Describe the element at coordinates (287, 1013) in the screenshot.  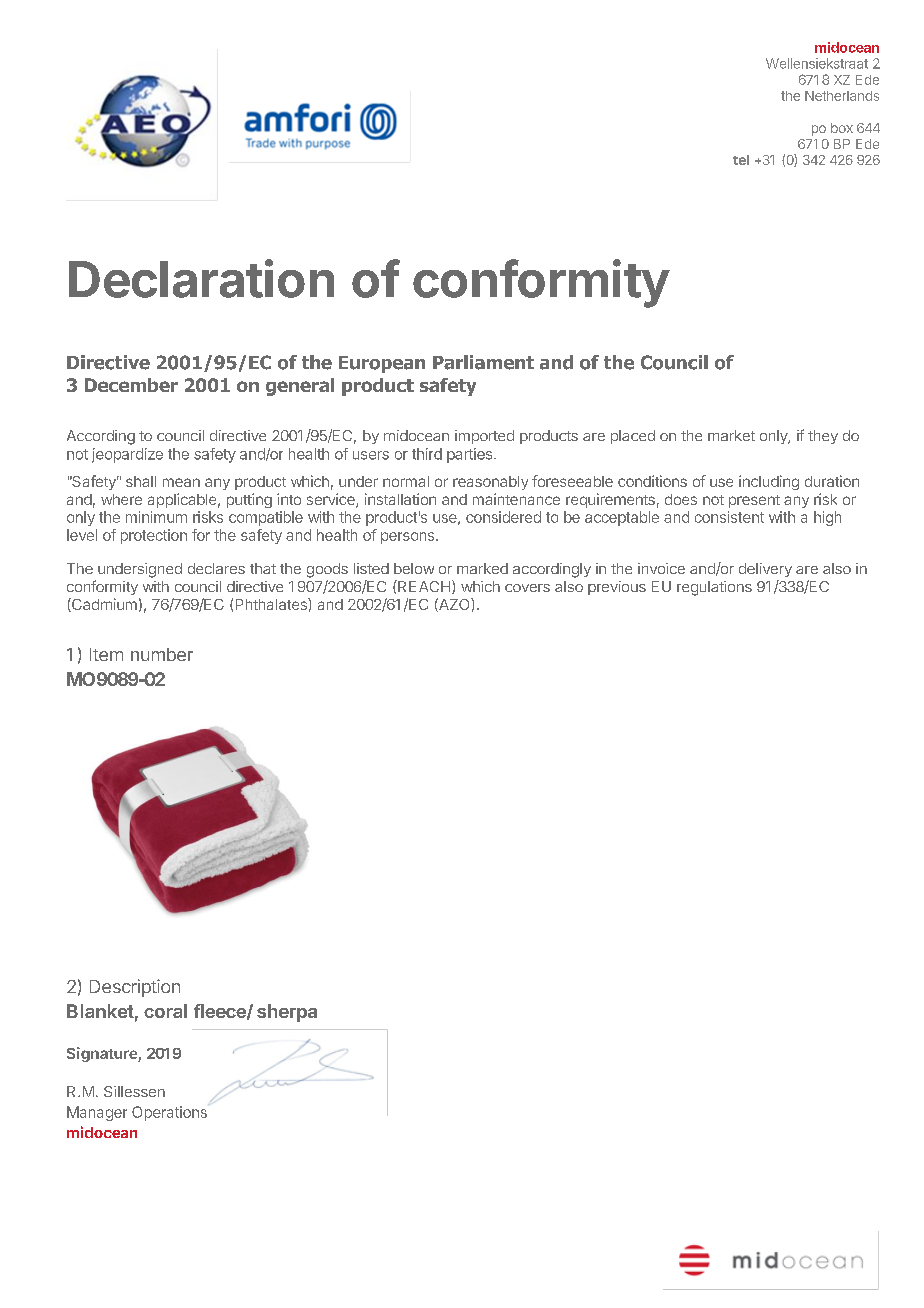
I see `sherpa` at that location.
